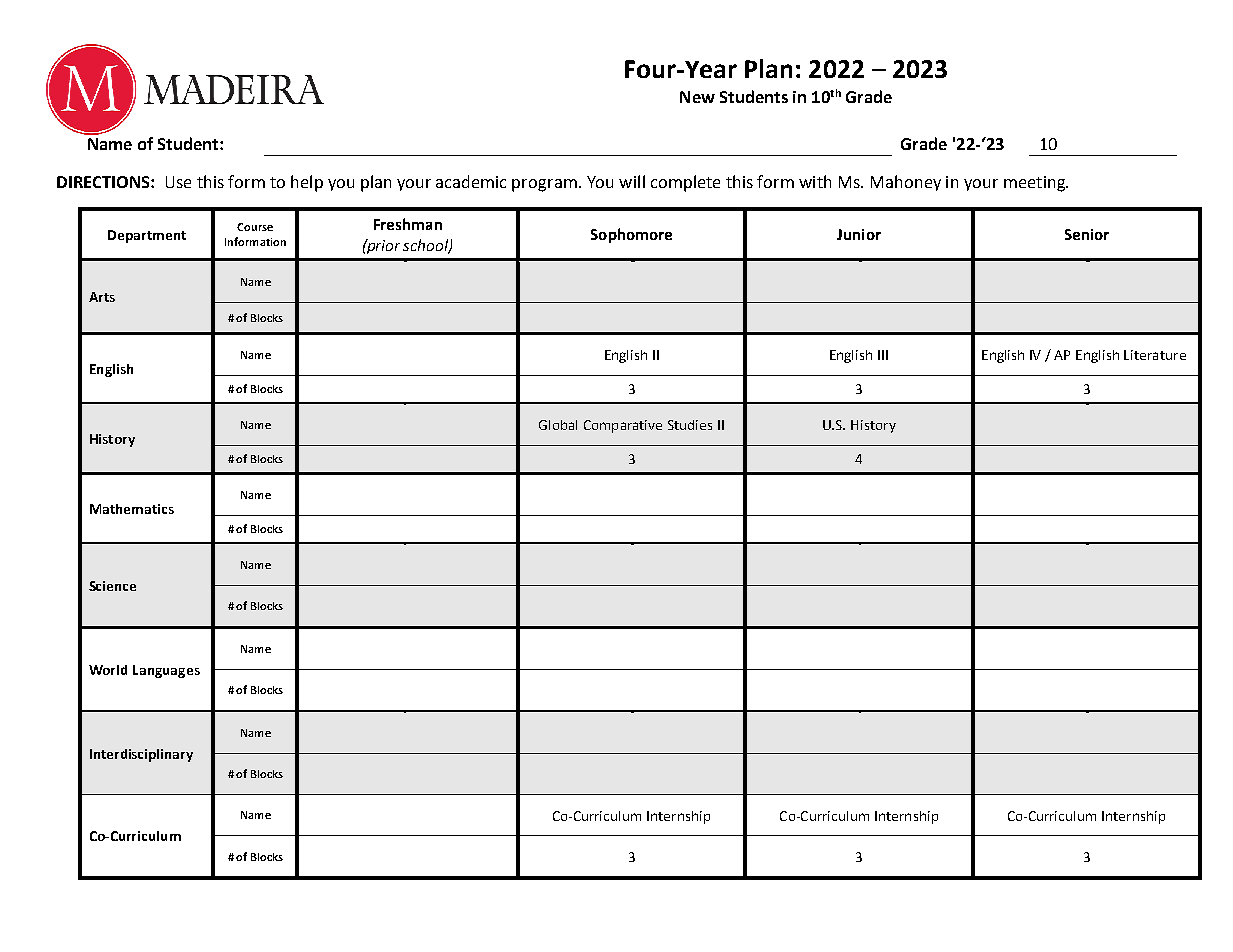  What do you see at coordinates (178, 182) in the screenshot?
I see `Use` at bounding box center [178, 182].
